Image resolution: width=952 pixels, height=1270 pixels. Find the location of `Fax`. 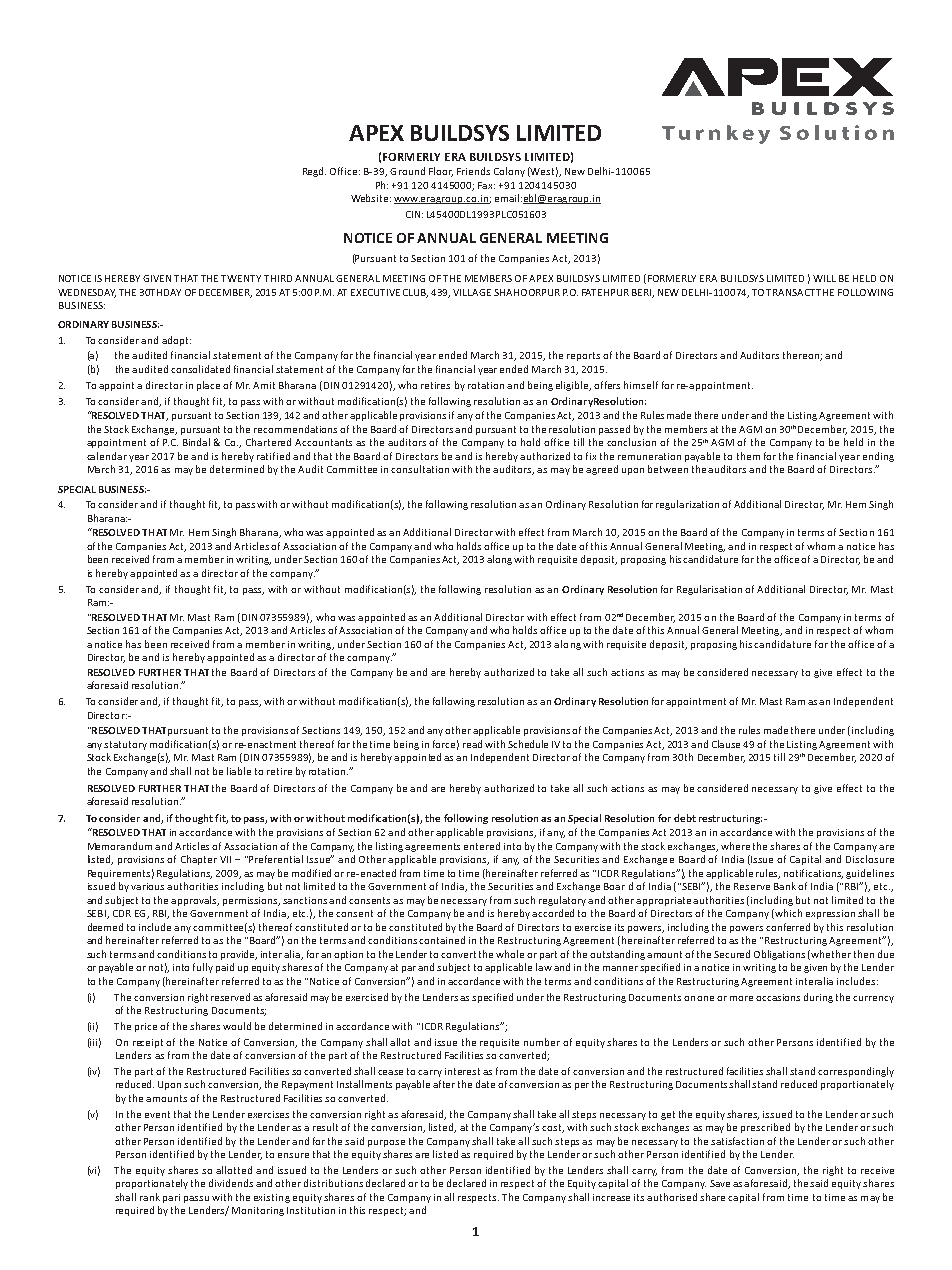

Fax is located at coordinates (486, 185).
